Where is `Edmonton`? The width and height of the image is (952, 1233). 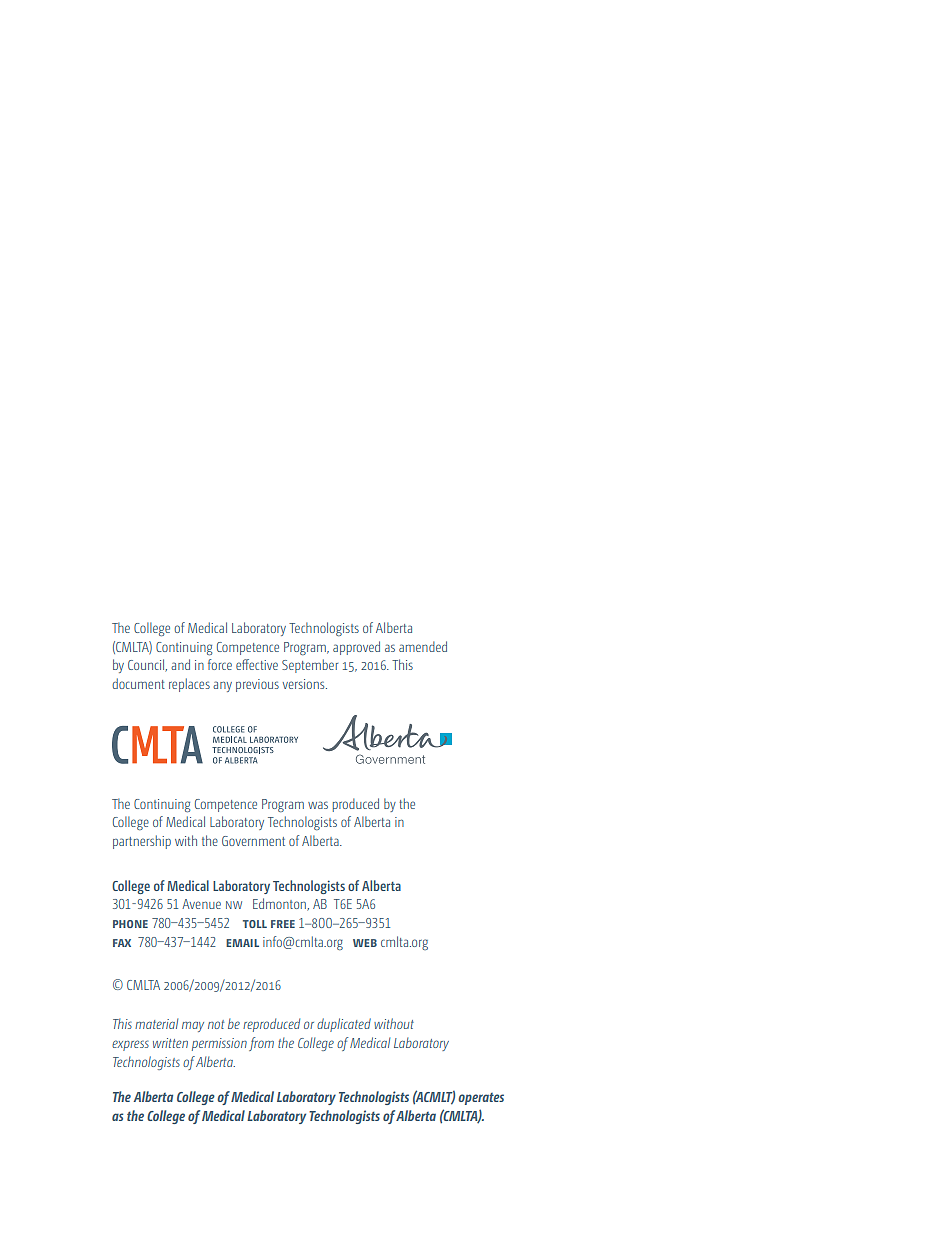
Edmonton is located at coordinates (280, 904).
